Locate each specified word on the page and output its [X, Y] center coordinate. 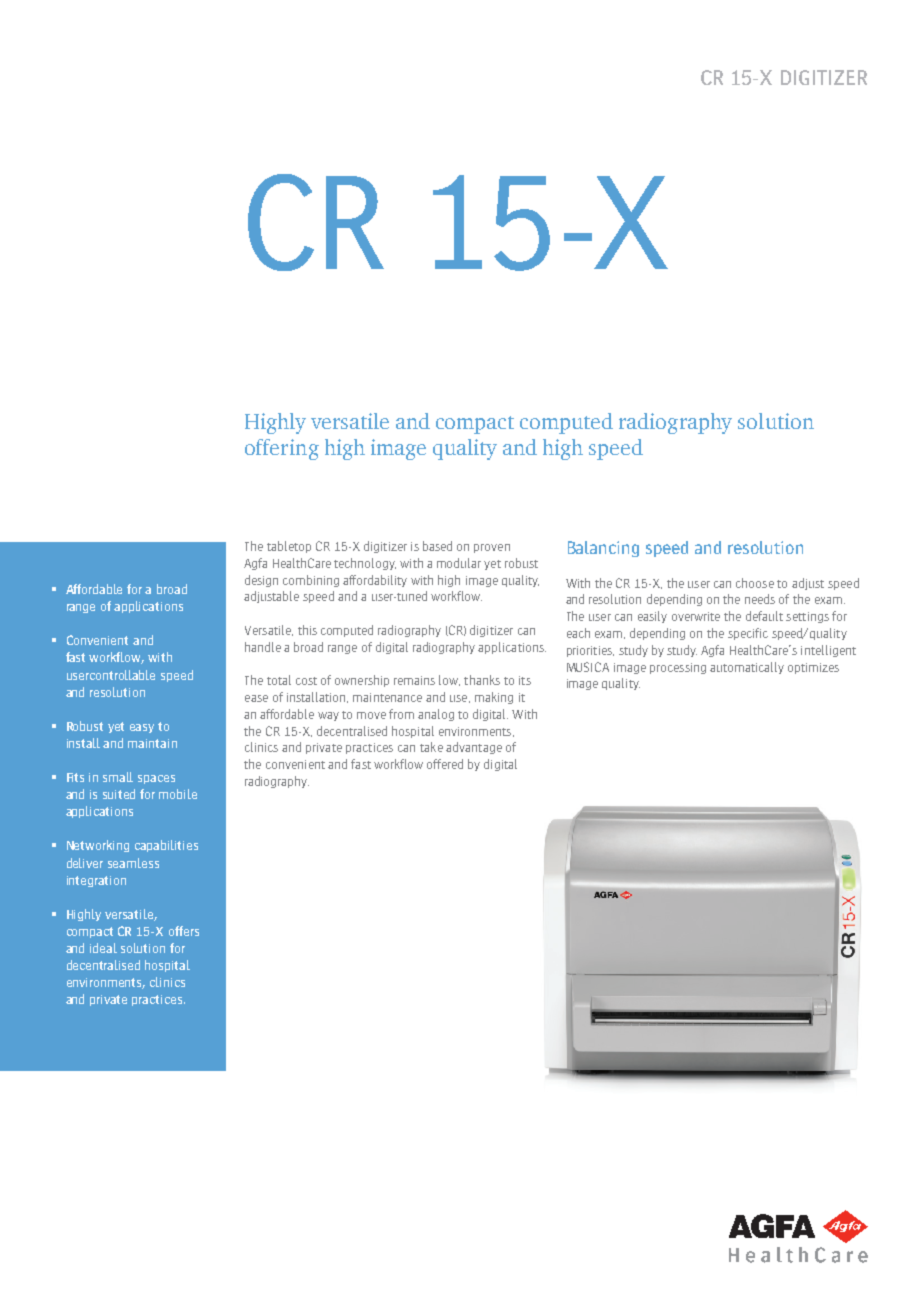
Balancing [603, 549]
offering [282, 449]
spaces [156, 779]
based [437, 546]
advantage [474, 748]
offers [184, 931]
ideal [103, 948]
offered [445, 764]
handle [263, 647]
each [578, 633]
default [764, 616]
